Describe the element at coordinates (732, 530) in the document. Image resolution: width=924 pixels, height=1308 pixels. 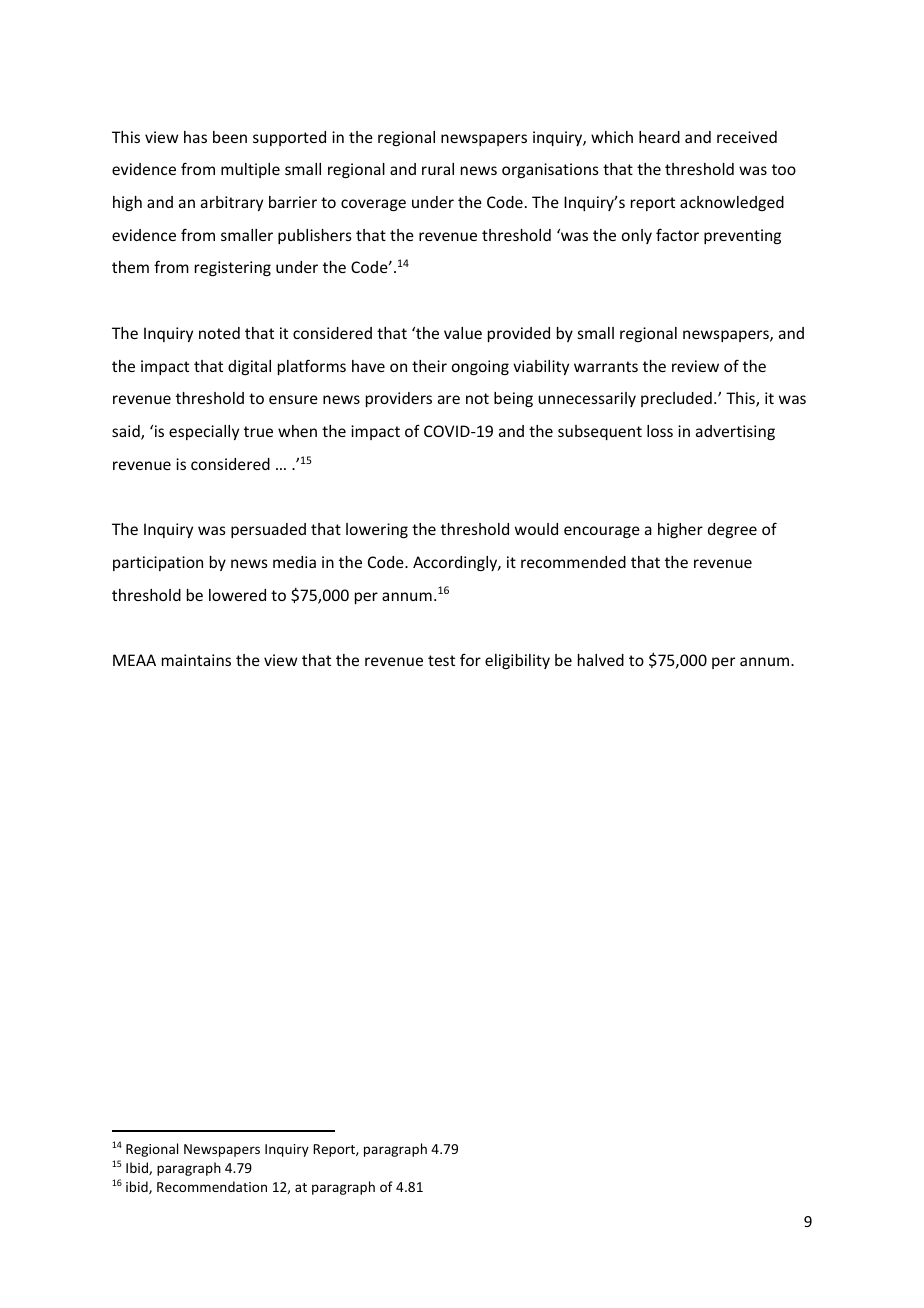
I see `degree` at that location.
